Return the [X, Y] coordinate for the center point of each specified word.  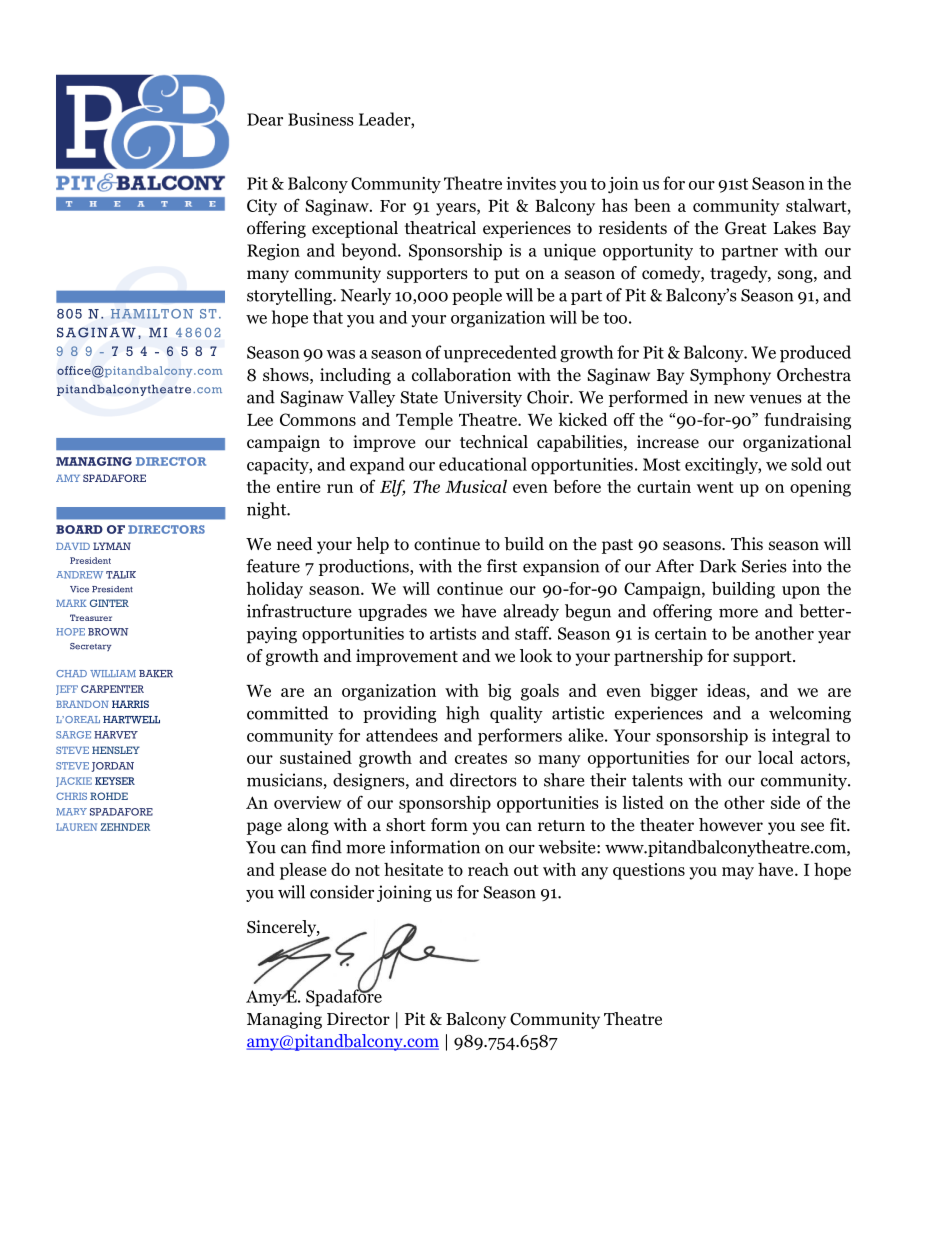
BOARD [79, 529]
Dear [265, 119]
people [477, 296]
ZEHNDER [125, 827]
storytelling [290, 296]
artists [453, 633]
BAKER [156, 674]
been [652, 205]
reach [488, 869]
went [715, 487]
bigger [674, 692]
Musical [476, 486]
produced [815, 354]
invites [531, 183]
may [738, 873]
